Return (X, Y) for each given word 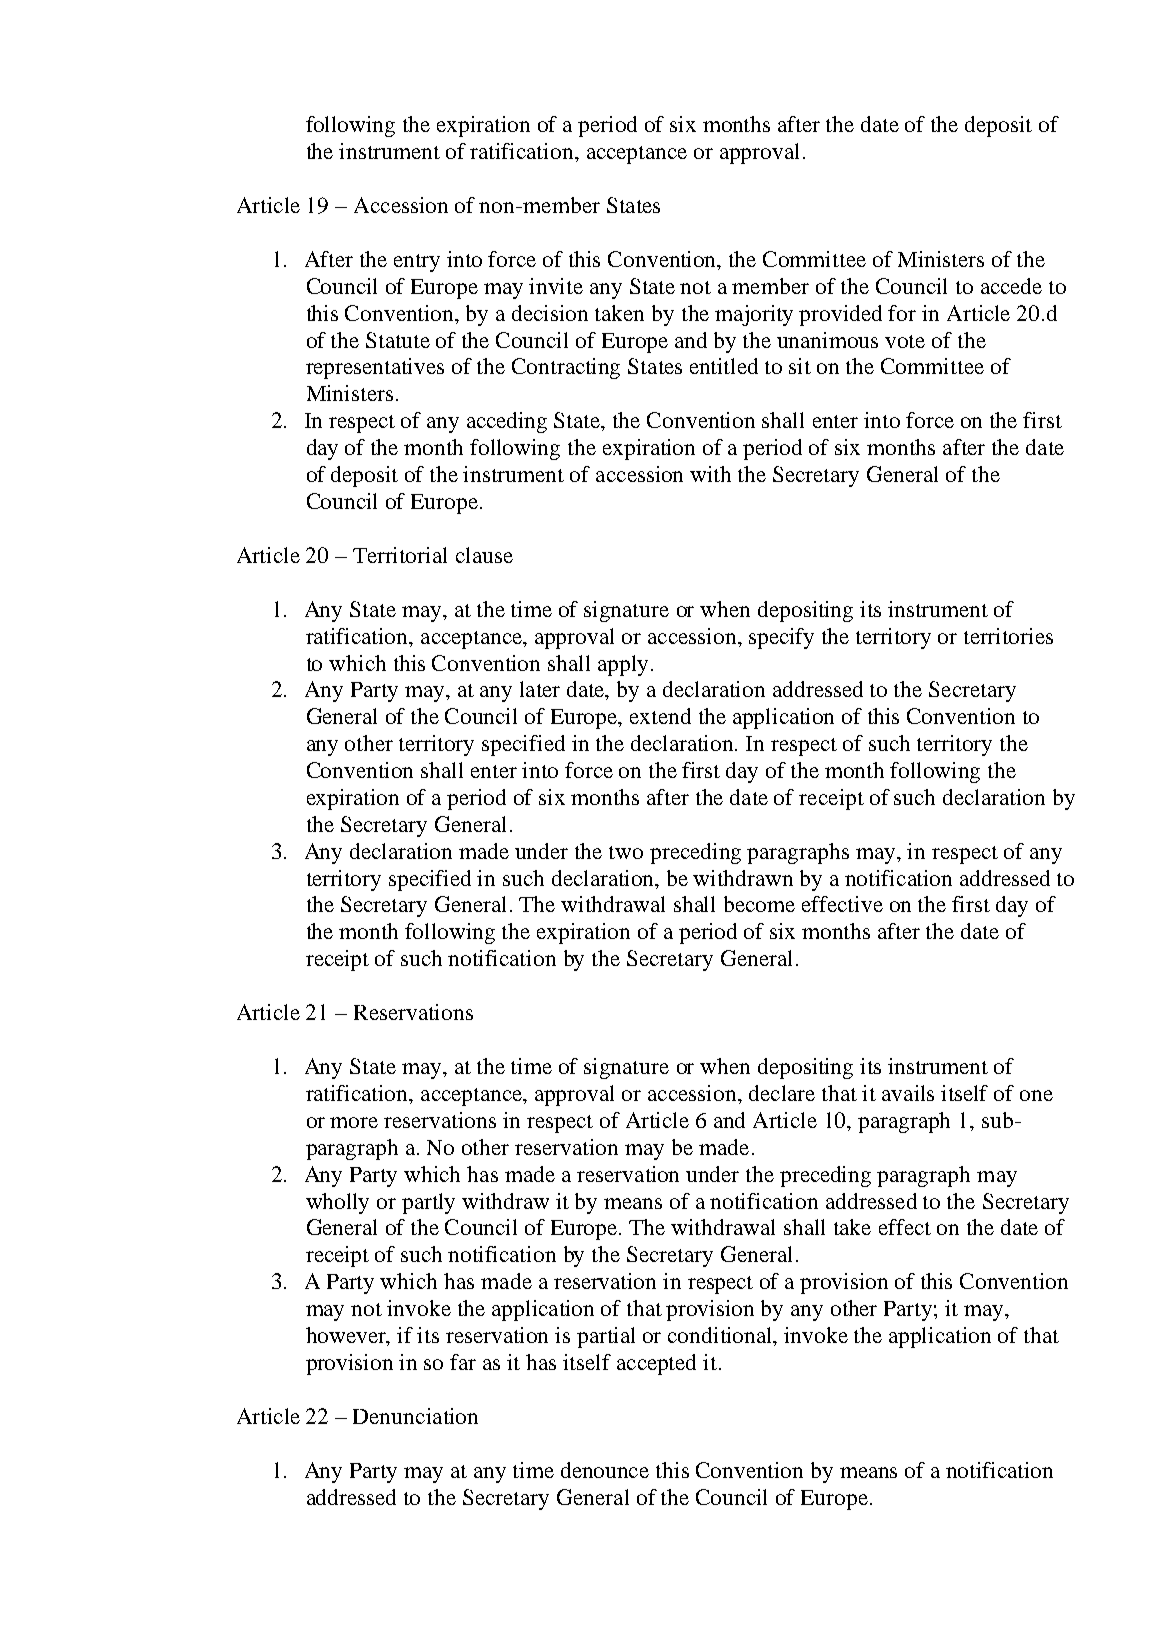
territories (1008, 636)
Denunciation (415, 1416)
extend (660, 716)
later (540, 689)
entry (417, 263)
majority (754, 315)
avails (908, 1093)
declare (782, 1093)
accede (1011, 286)
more (354, 1122)
